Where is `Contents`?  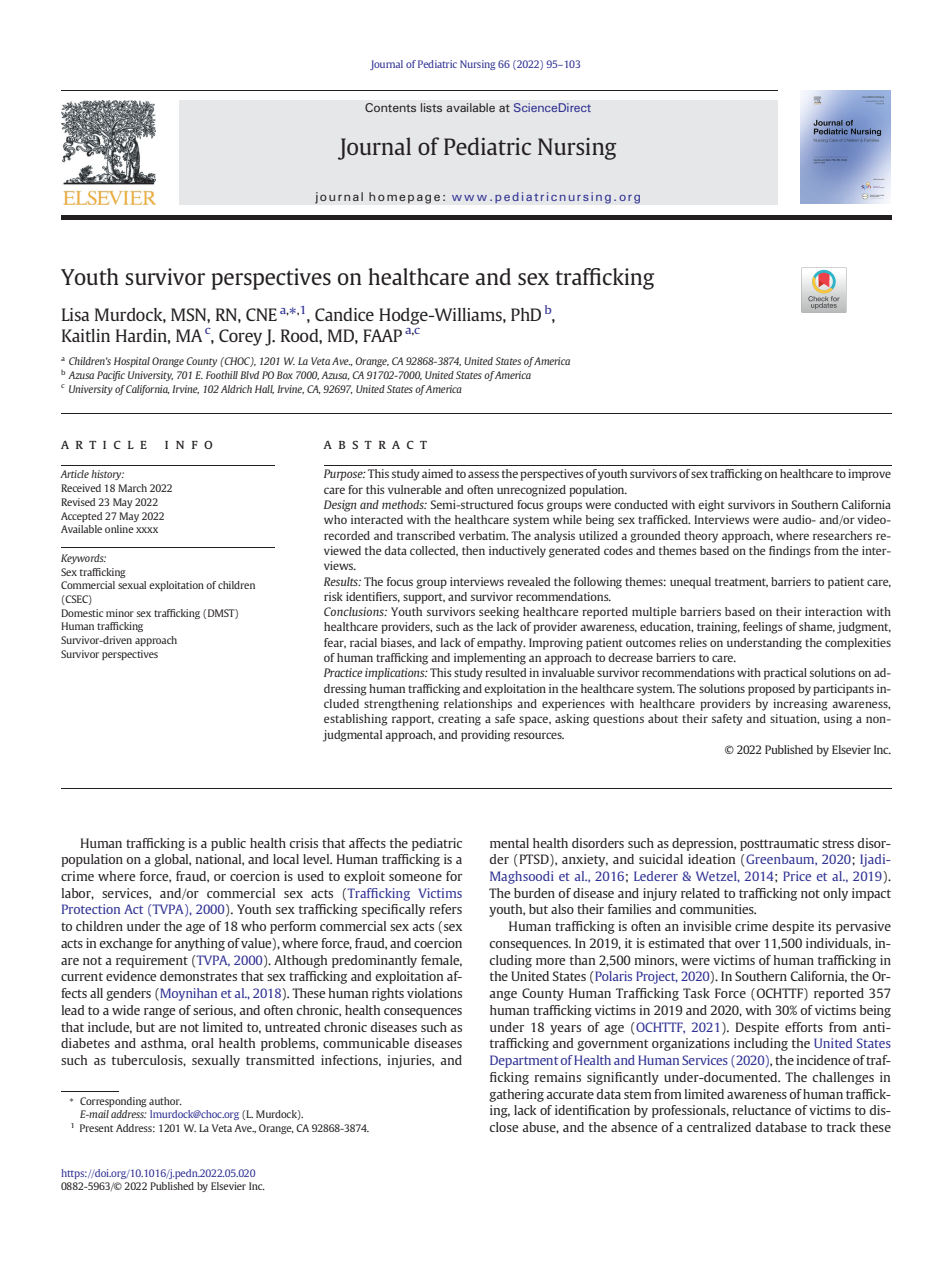 Contents is located at coordinates (390, 107).
